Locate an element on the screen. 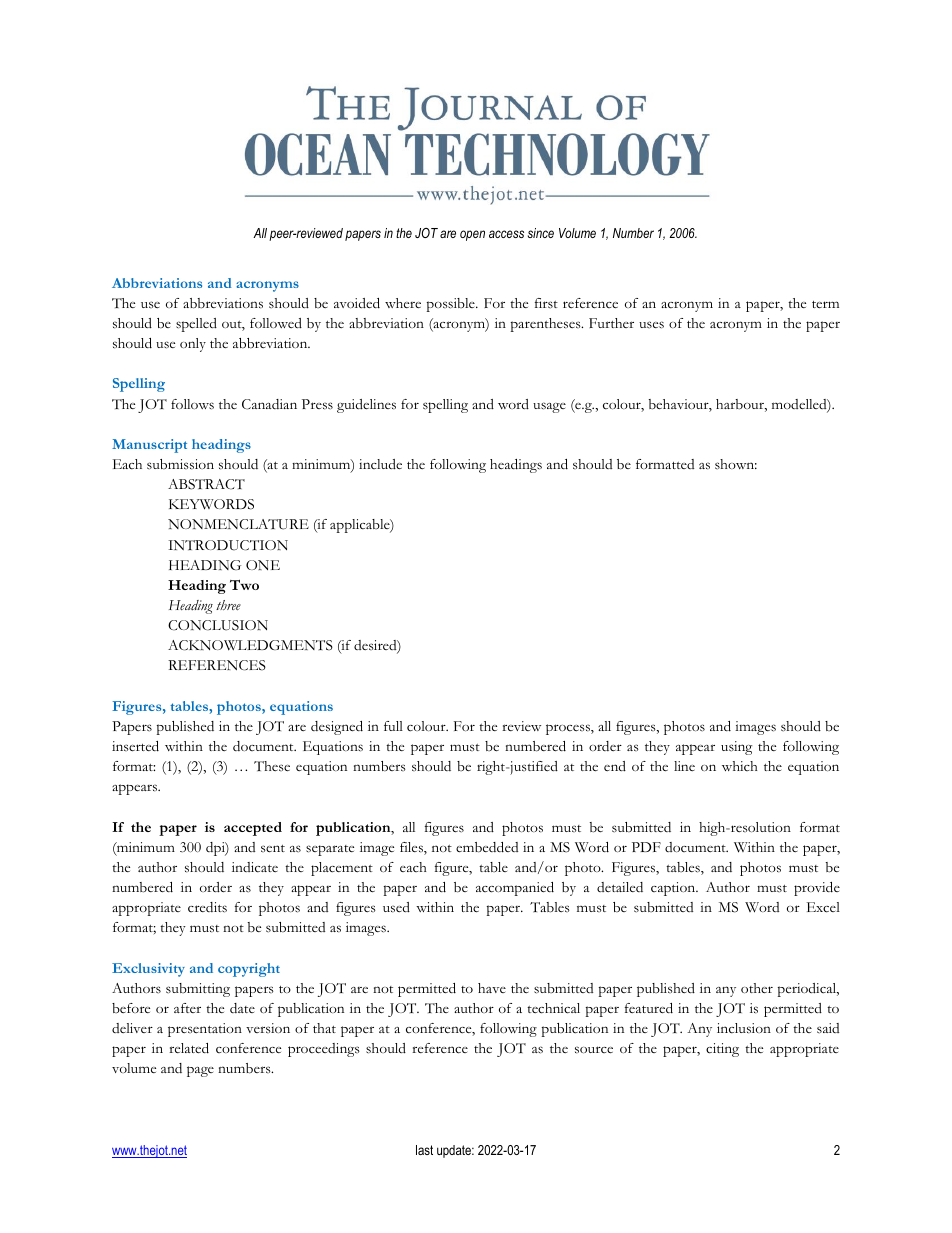 The height and width of the screenshot is (1233, 952). using is located at coordinates (736, 748).
